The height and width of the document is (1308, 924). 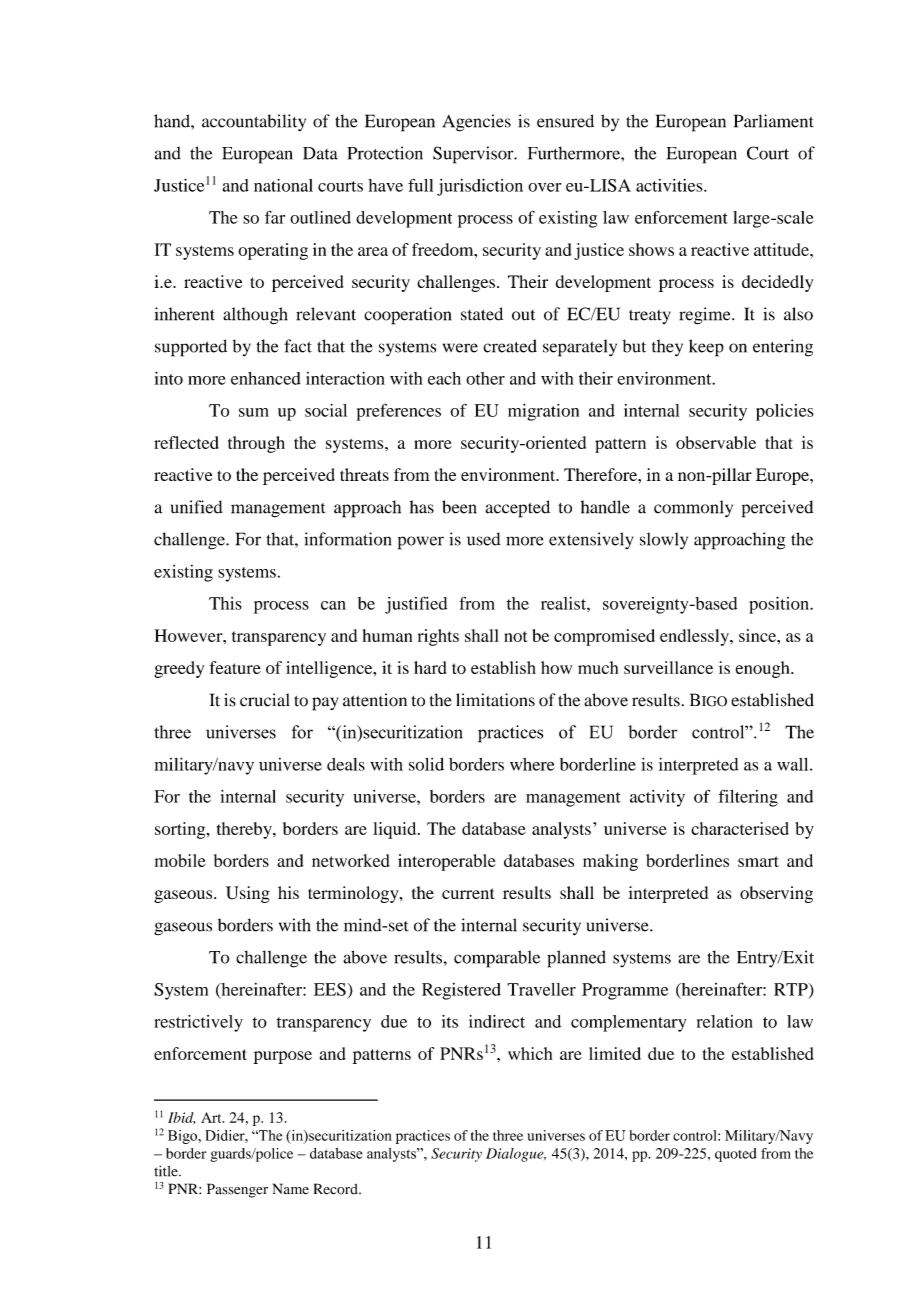 I want to click on endlessly, so click(x=695, y=637).
